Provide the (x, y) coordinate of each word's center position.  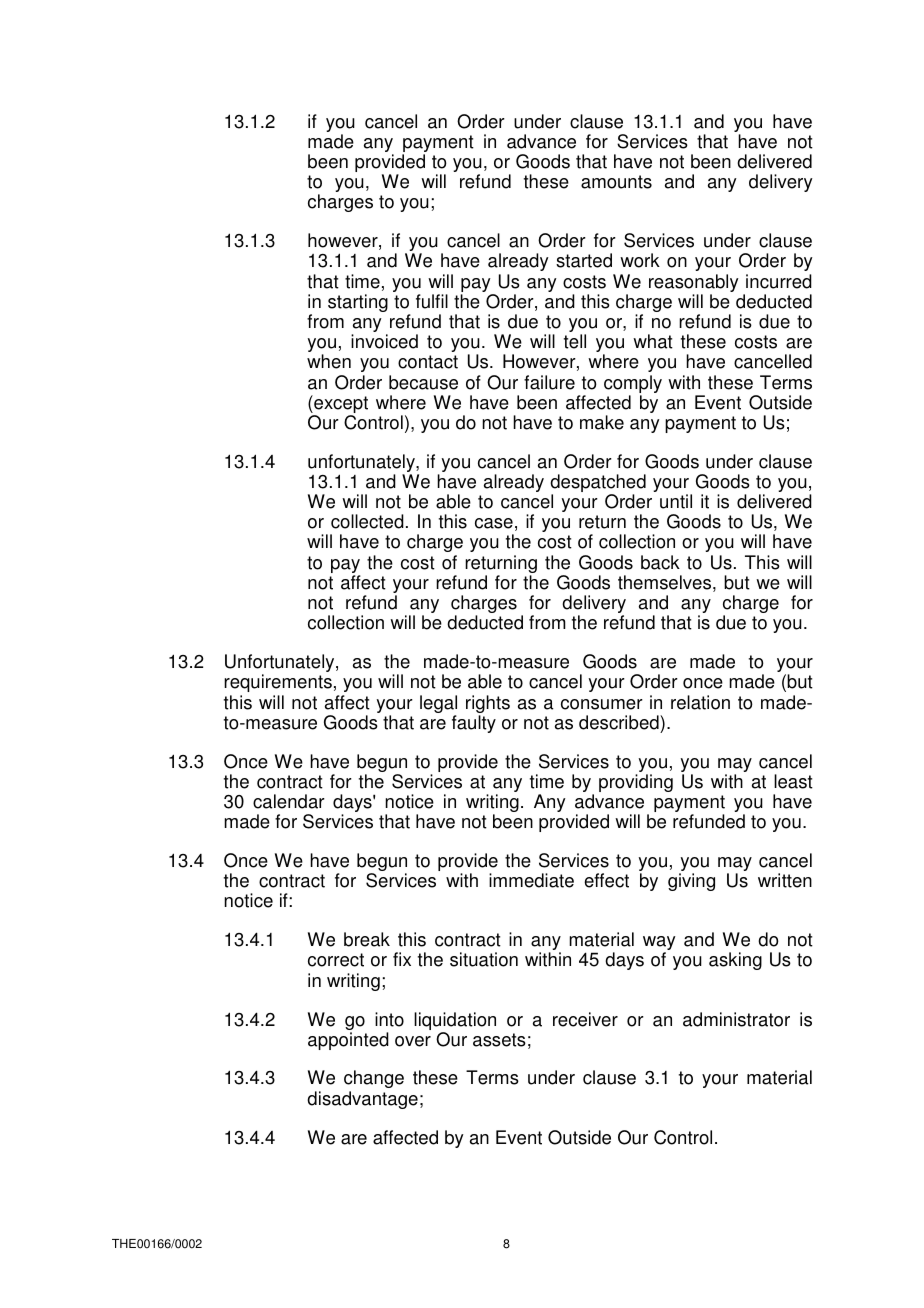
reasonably (694, 284)
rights (488, 705)
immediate (531, 880)
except (340, 405)
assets (499, 1040)
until (676, 501)
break (367, 939)
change (374, 1079)
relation (700, 702)
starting (358, 303)
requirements (278, 683)
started (584, 260)
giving (691, 882)
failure (549, 382)
